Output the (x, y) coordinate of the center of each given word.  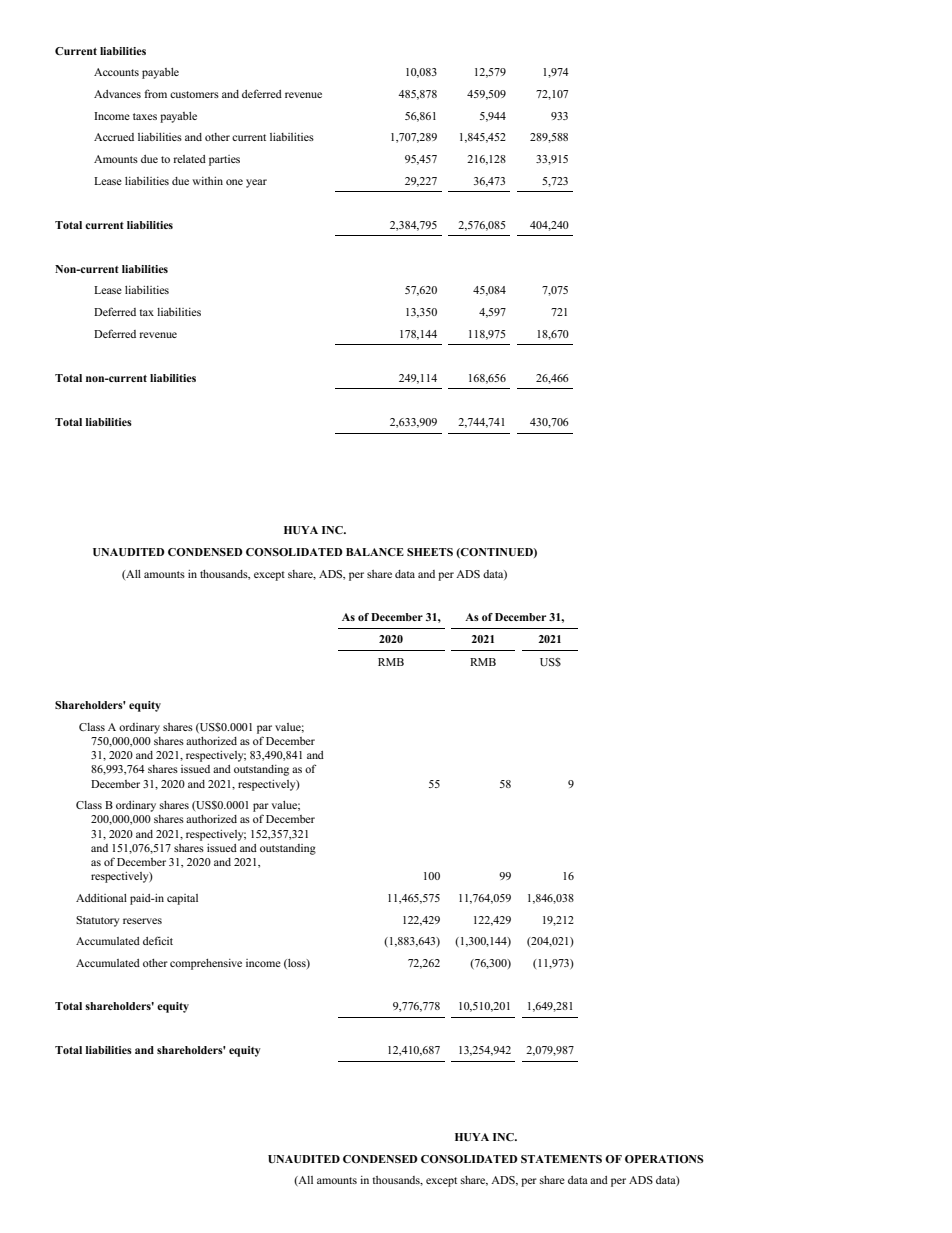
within (207, 181)
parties (224, 160)
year (256, 183)
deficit (158, 940)
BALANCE (375, 552)
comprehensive (206, 964)
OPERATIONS (664, 1159)
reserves (142, 921)
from (155, 93)
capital (182, 899)
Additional (101, 898)
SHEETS (430, 552)
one (234, 182)
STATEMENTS (561, 1159)
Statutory (98, 921)
